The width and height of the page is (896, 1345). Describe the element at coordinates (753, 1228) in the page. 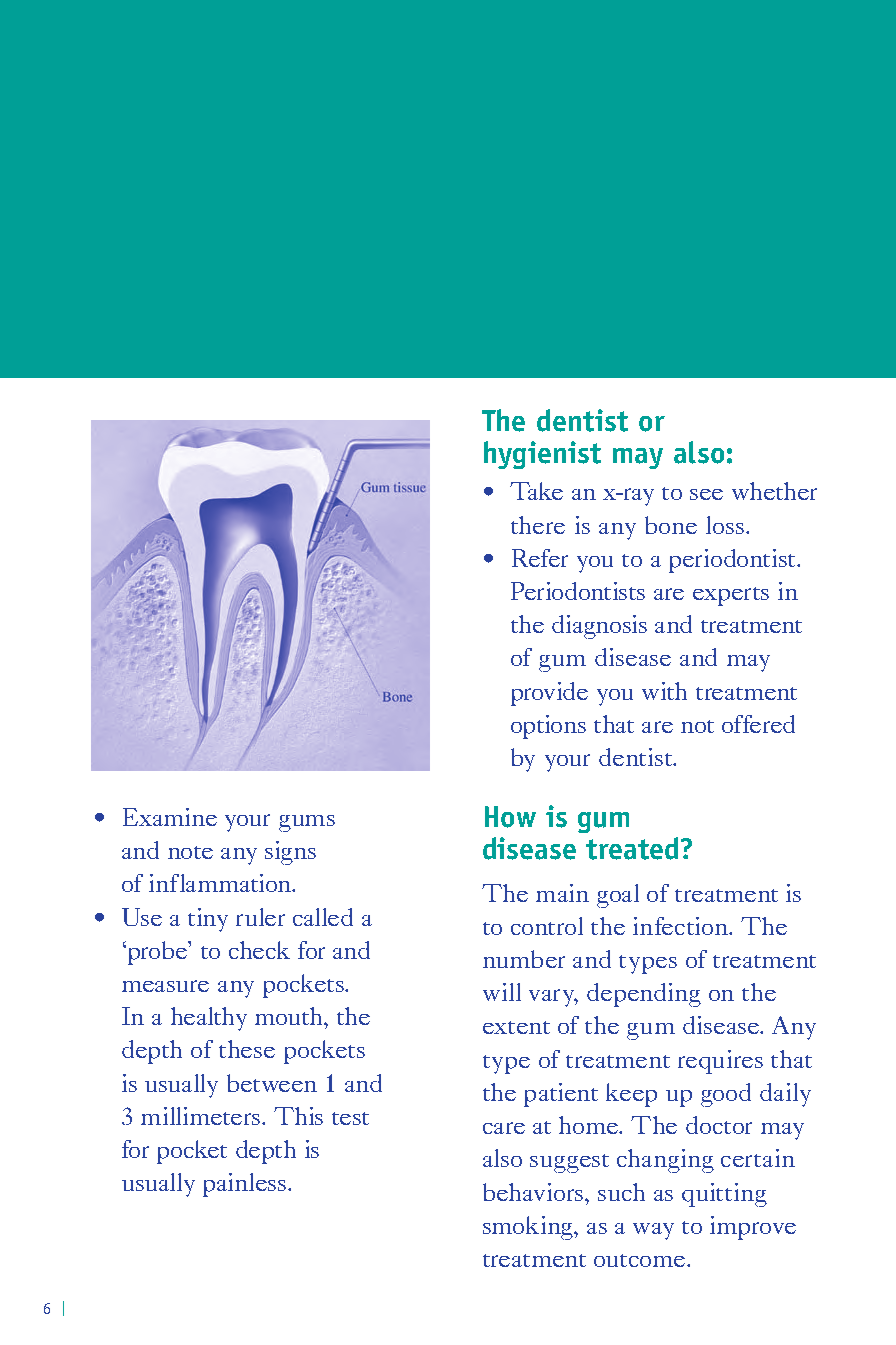

I see `improve` at that location.
